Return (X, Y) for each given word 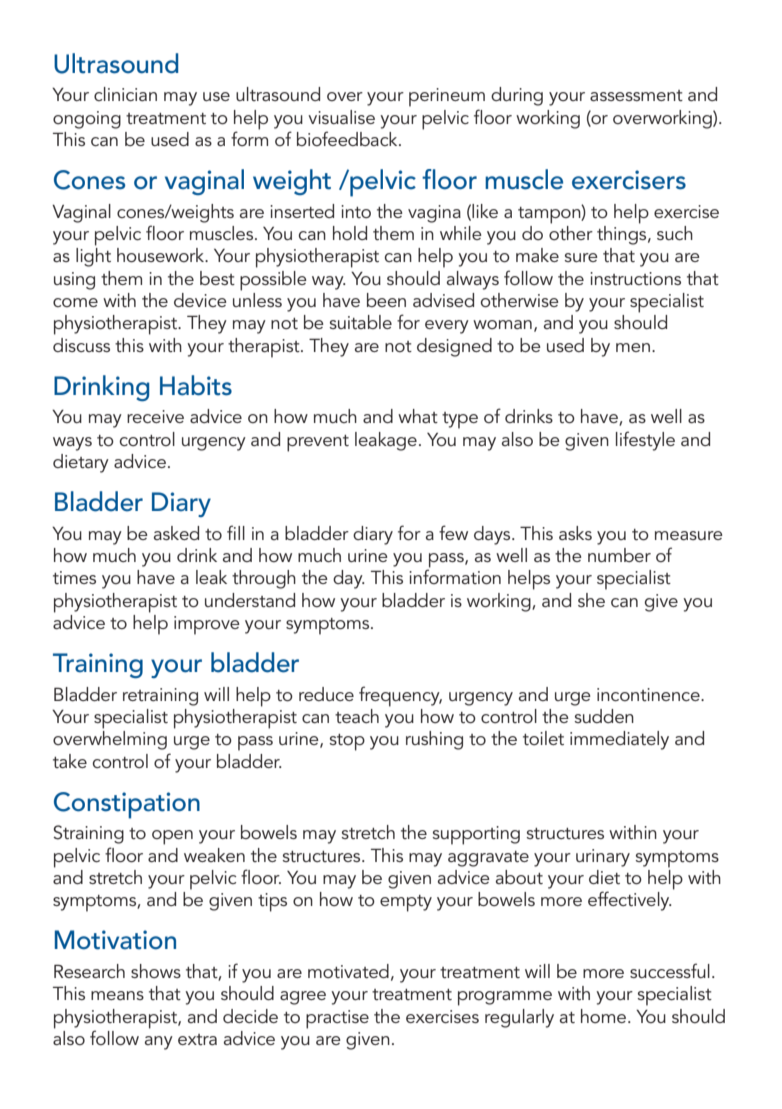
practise (337, 1019)
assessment (636, 95)
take (70, 761)
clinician (125, 94)
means (117, 995)
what (418, 416)
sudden (604, 716)
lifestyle (645, 441)
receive (155, 416)
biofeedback (348, 138)
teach (357, 716)
